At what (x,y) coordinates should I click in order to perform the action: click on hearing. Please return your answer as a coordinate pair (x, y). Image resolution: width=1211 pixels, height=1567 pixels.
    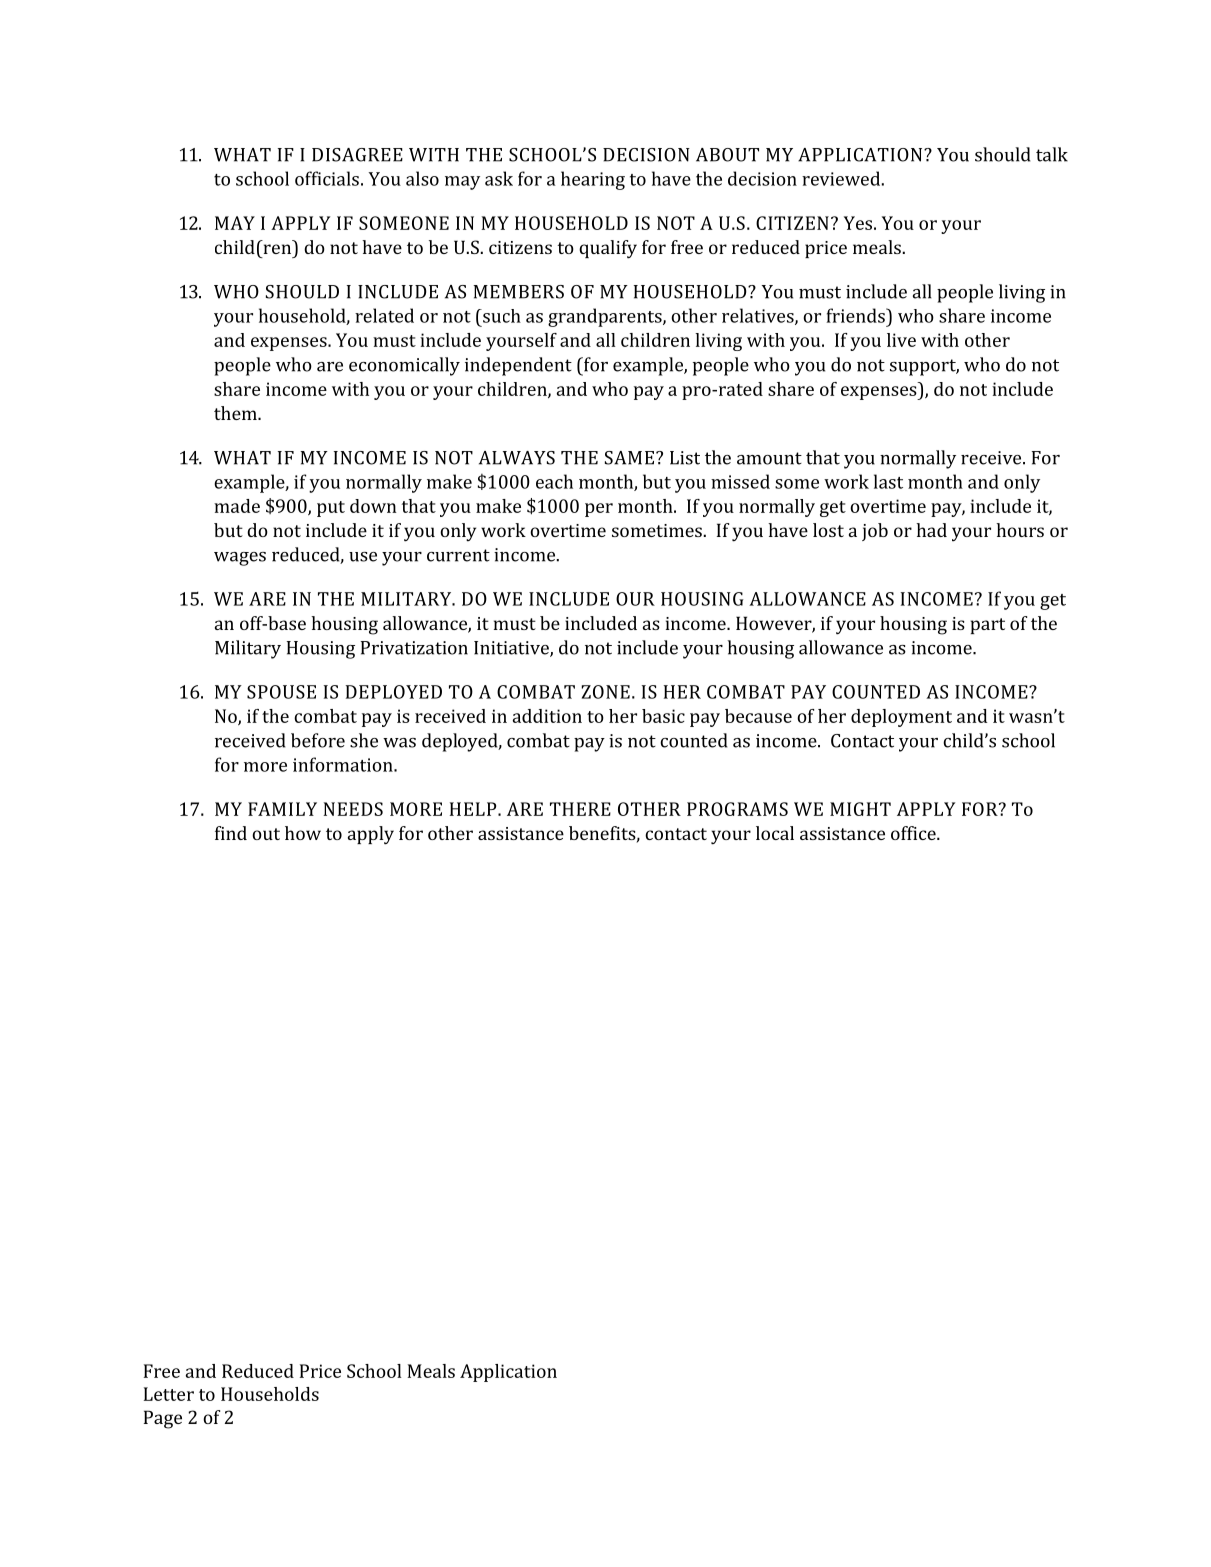
    Looking at the image, I should click on (593, 180).
